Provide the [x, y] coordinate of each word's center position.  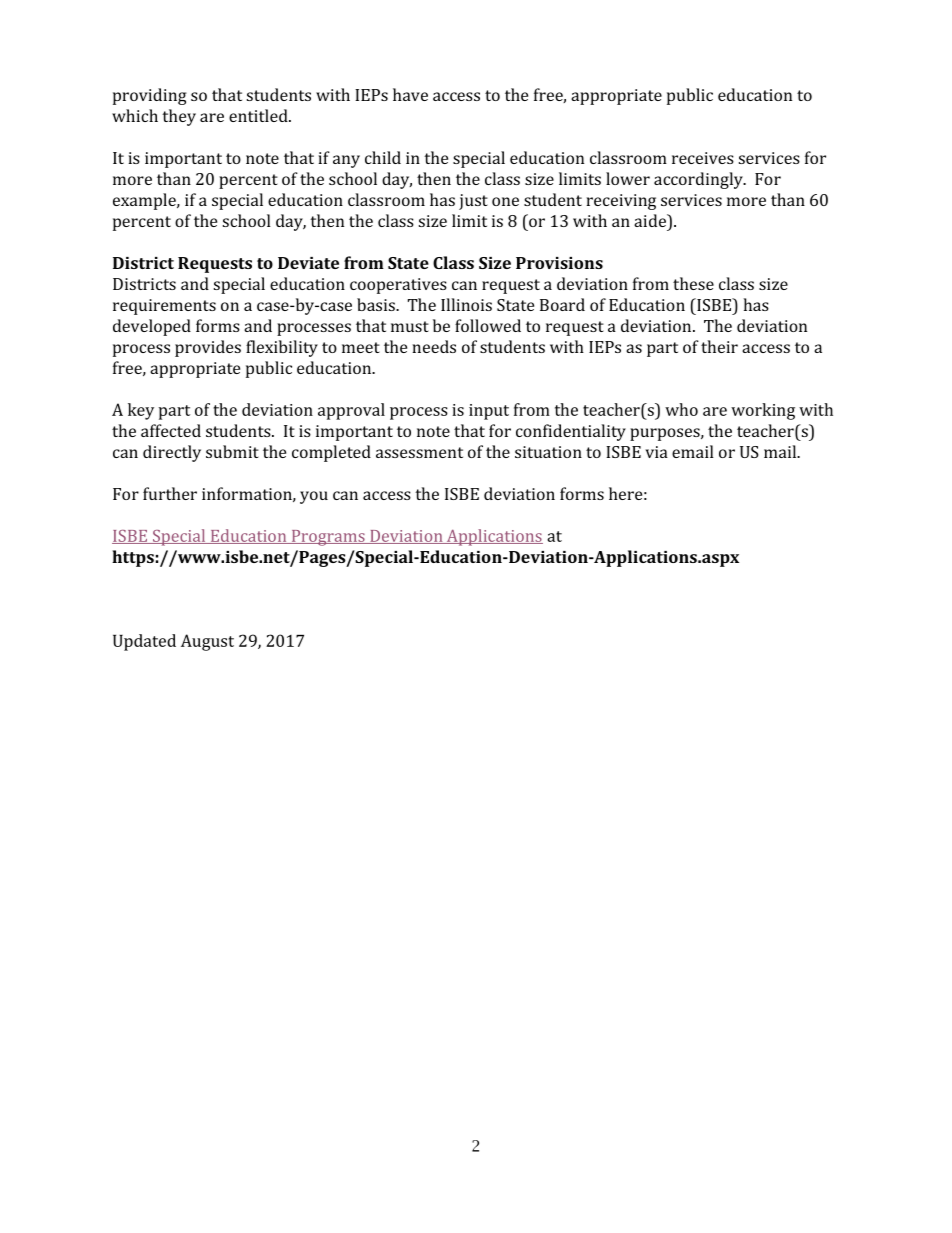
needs [434, 346]
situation [548, 452]
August [207, 642]
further [170, 493]
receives [703, 158]
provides [208, 348]
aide [651, 220]
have [410, 94]
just [473, 202]
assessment [419, 452]
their [719, 346]
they [179, 117]
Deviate [308, 263]
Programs [328, 538]
